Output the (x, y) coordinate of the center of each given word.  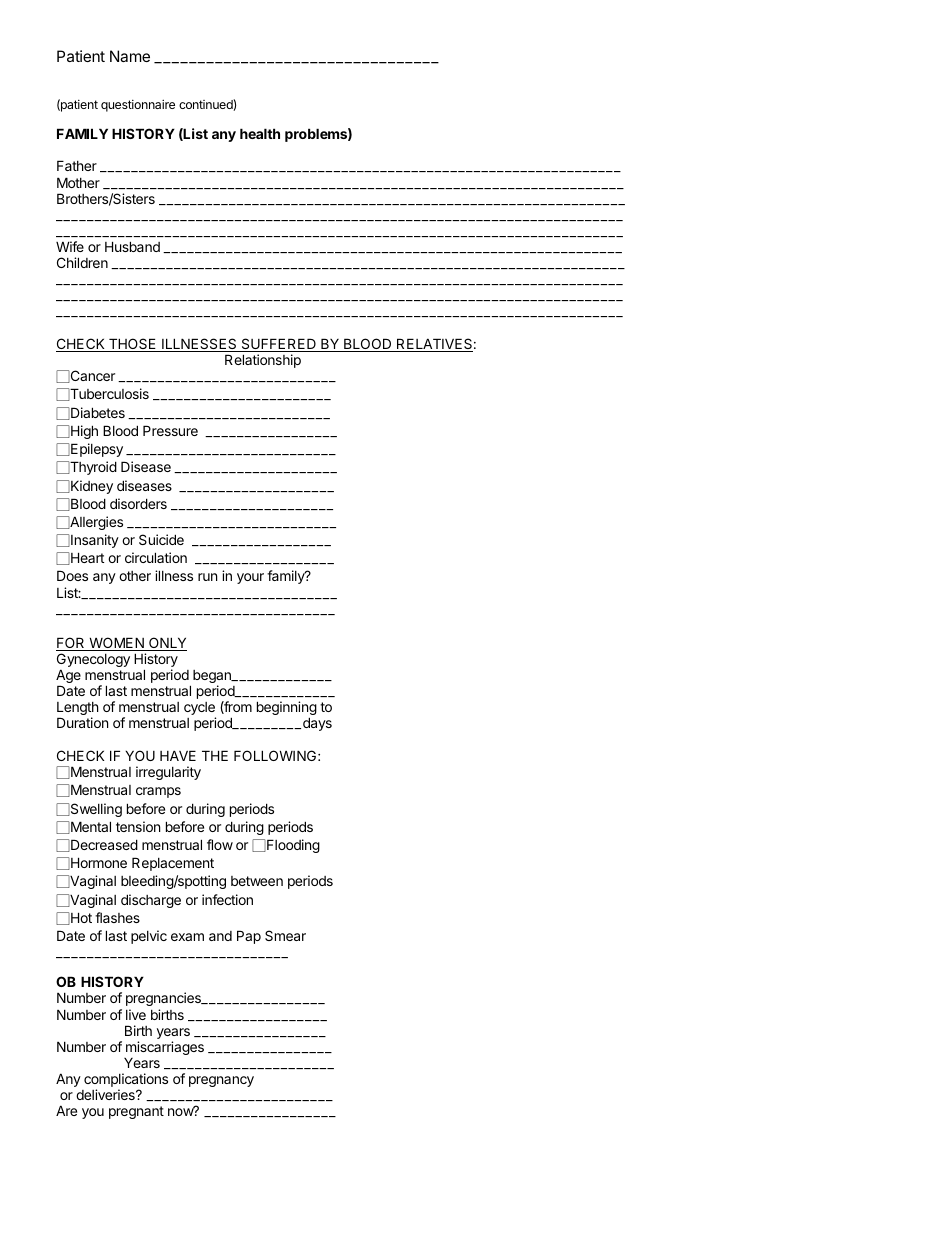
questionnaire (138, 105)
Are (66, 1110)
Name (130, 56)
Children (82, 262)
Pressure (170, 430)
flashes (117, 917)
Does (72, 575)
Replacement (173, 864)
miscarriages (165, 1048)
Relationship (263, 361)
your (250, 578)
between (257, 881)
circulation (156, 557)
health (260, 133)
